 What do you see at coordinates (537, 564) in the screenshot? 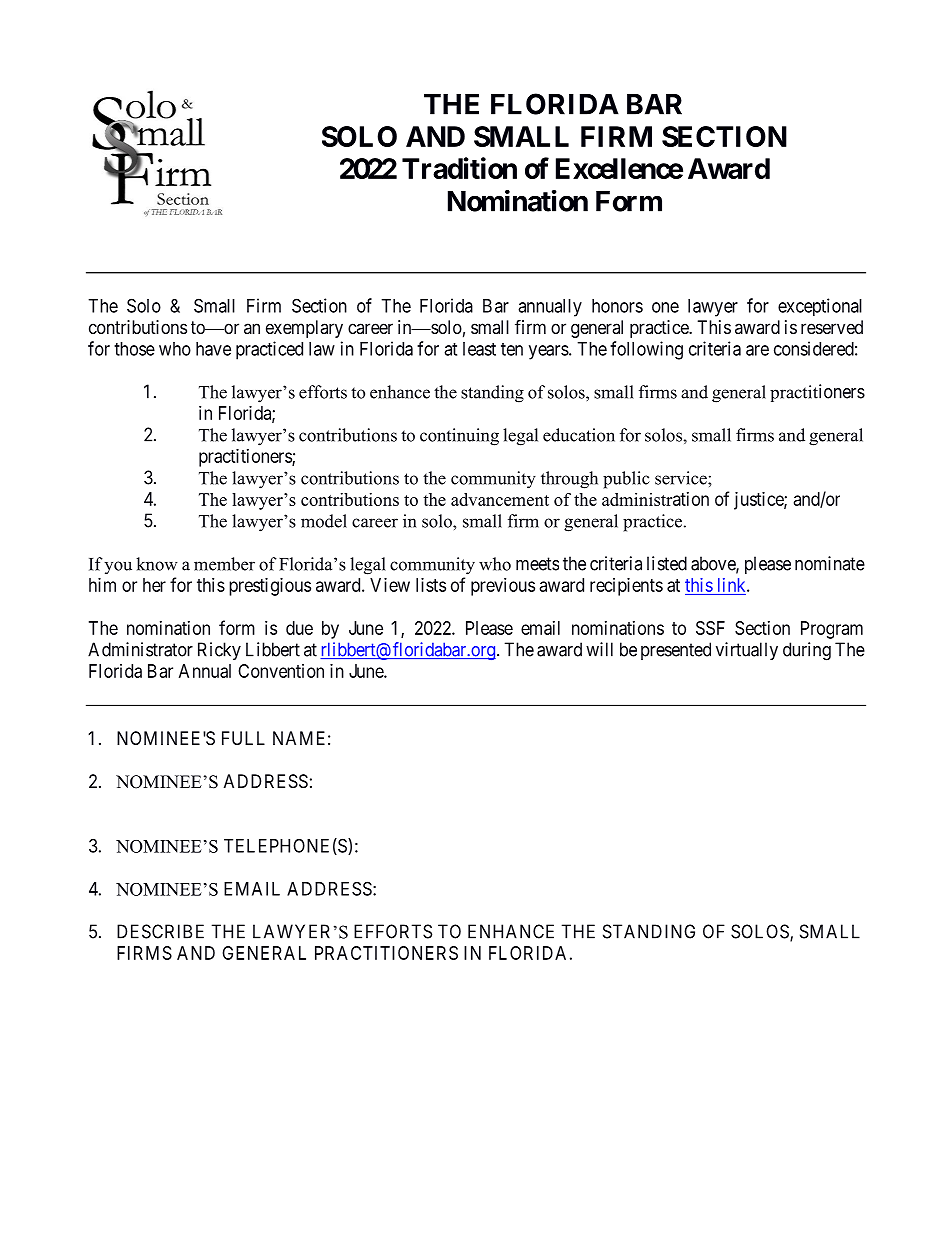
I see `meets` at bounding box center [537, 564].
